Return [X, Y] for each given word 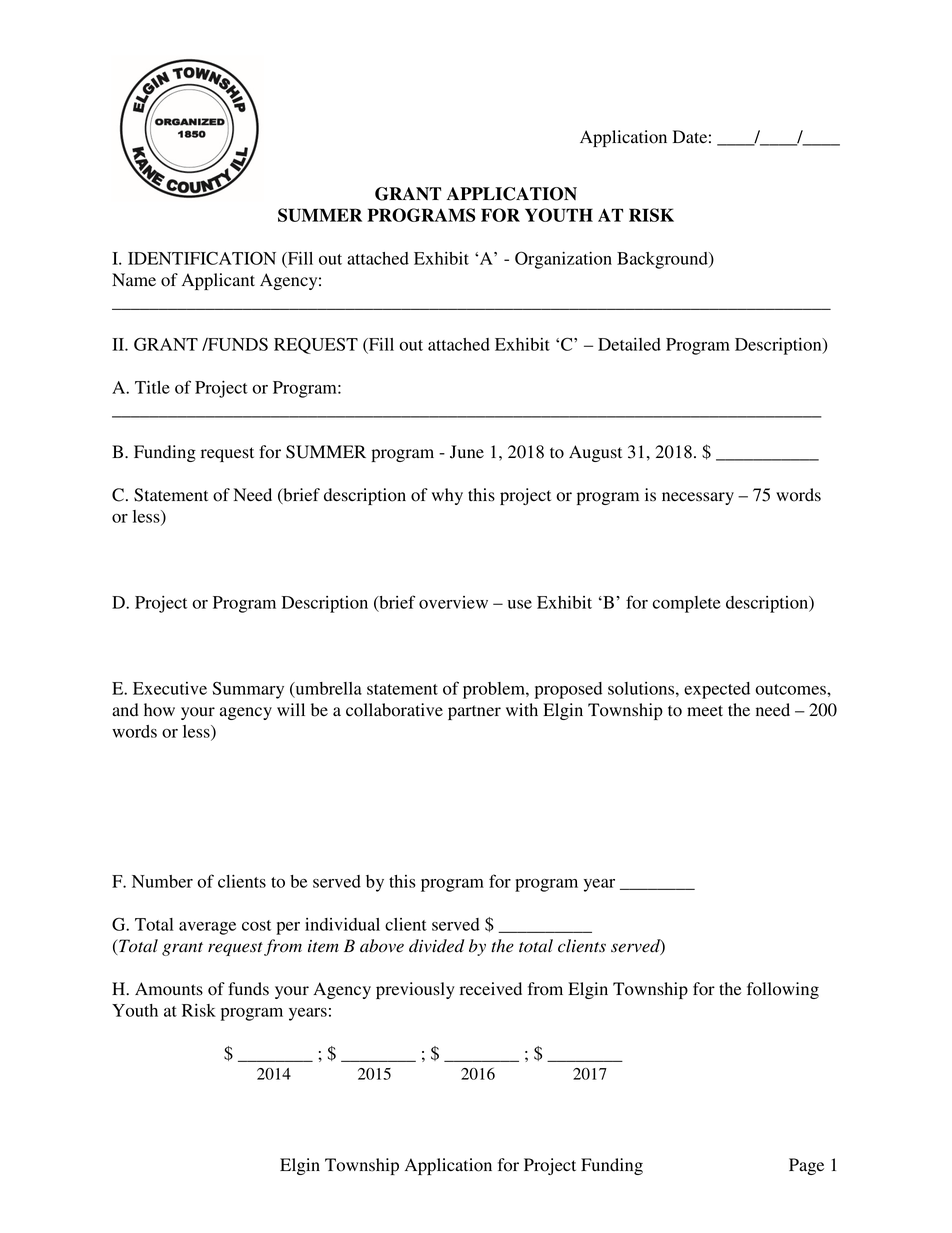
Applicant [218, 281]
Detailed [629, 344]
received [491, 989]
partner [474, 712]
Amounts [169, 989]
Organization [563, 260]
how [159, 710]
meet [705, 711]
